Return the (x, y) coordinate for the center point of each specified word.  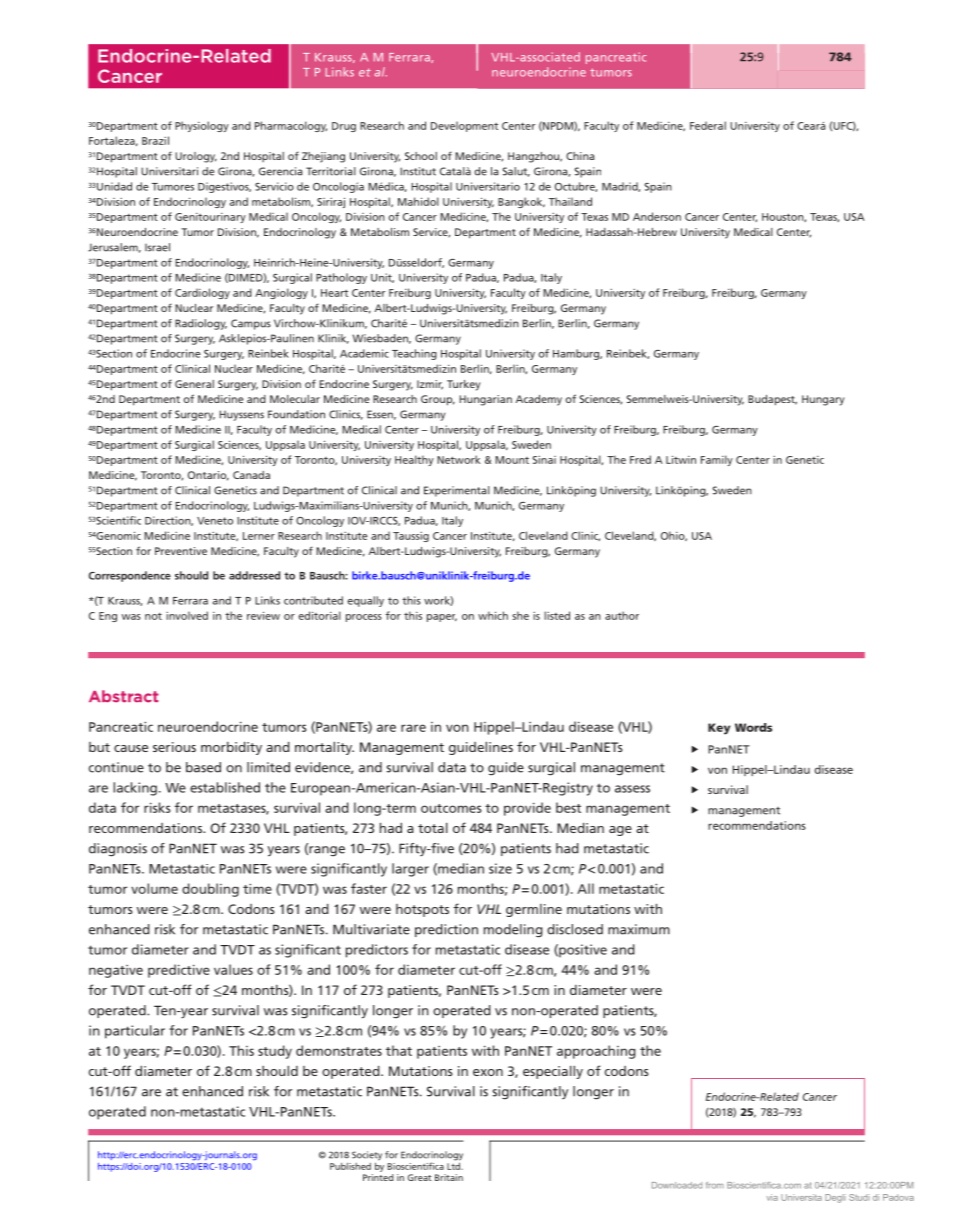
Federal (708, 125)
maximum (639, 929)
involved (187, 615)
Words (753, 727)
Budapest (772, 400)
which (493, 615)
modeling (513, 931)
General (194, 384)
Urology (196, 157)
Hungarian (486, 400)
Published (350, 1166)
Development (464, 126)
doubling (210, 890)
